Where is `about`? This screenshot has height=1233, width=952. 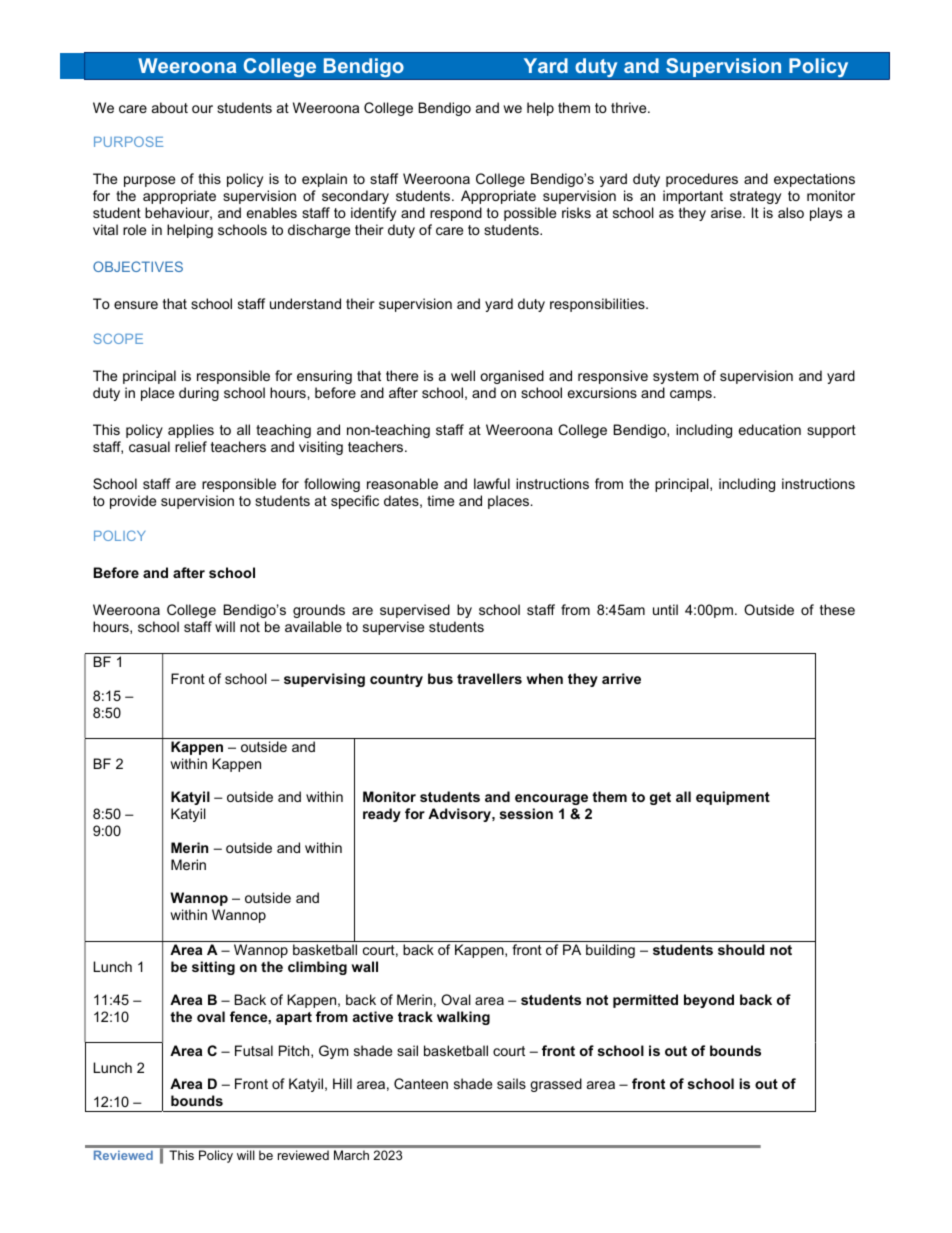 about is located at coordinates (170, 107).
